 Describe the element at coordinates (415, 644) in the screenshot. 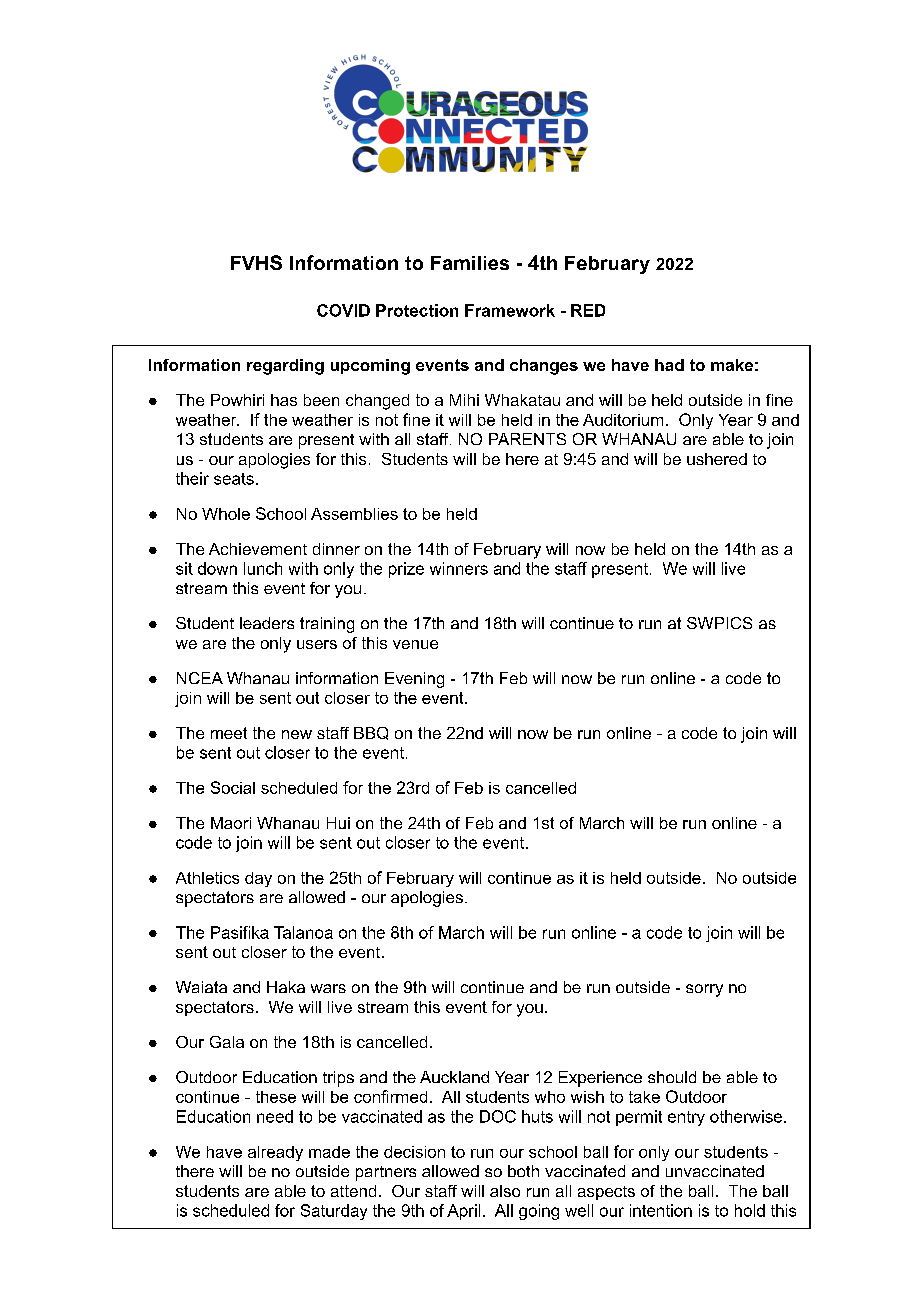

I see `venue` at that location.
